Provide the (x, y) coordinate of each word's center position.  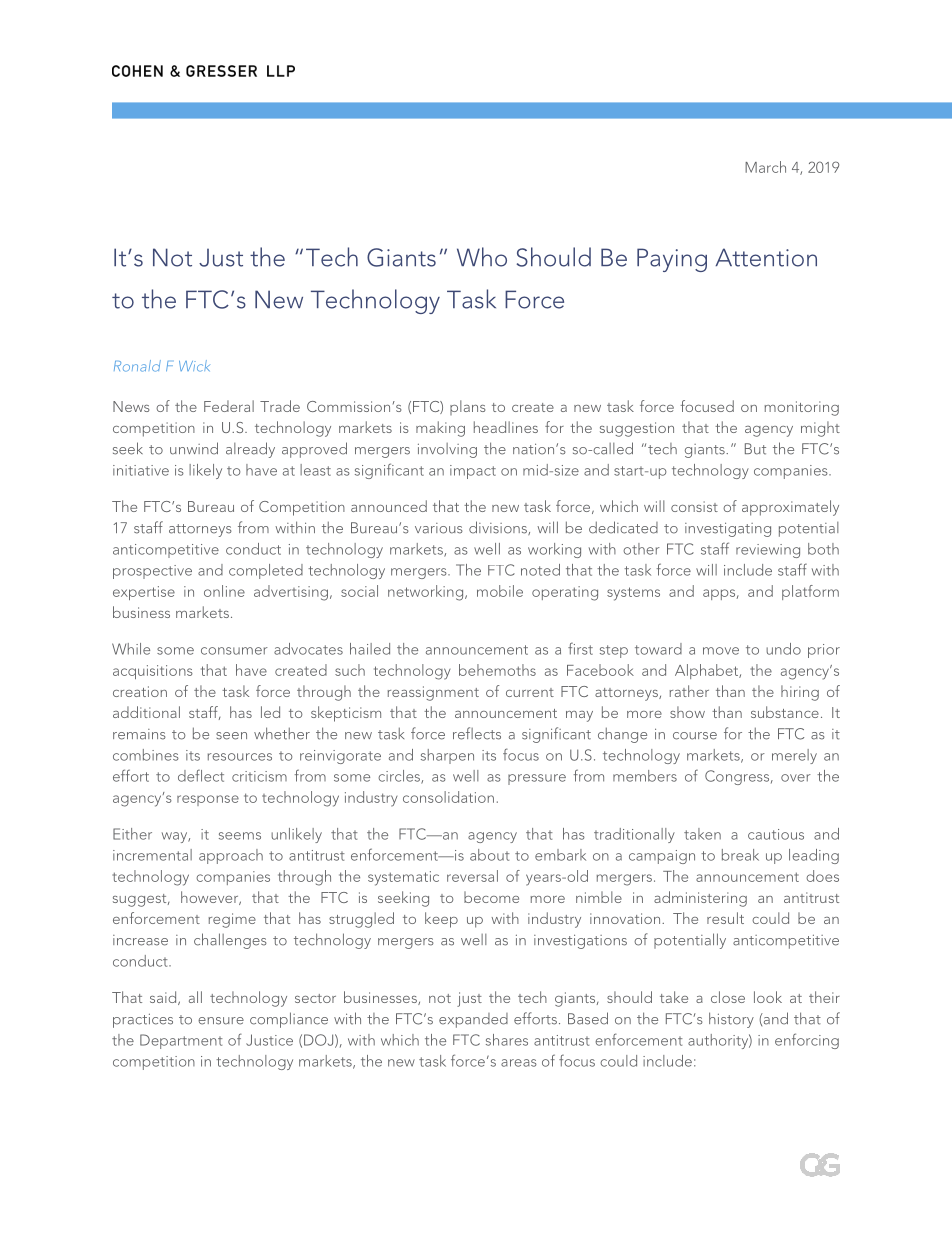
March (765, 167)
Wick (194, 366)
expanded (473, 1020)
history (731, 1020)
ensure (221, 1021)
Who (482, 257)
